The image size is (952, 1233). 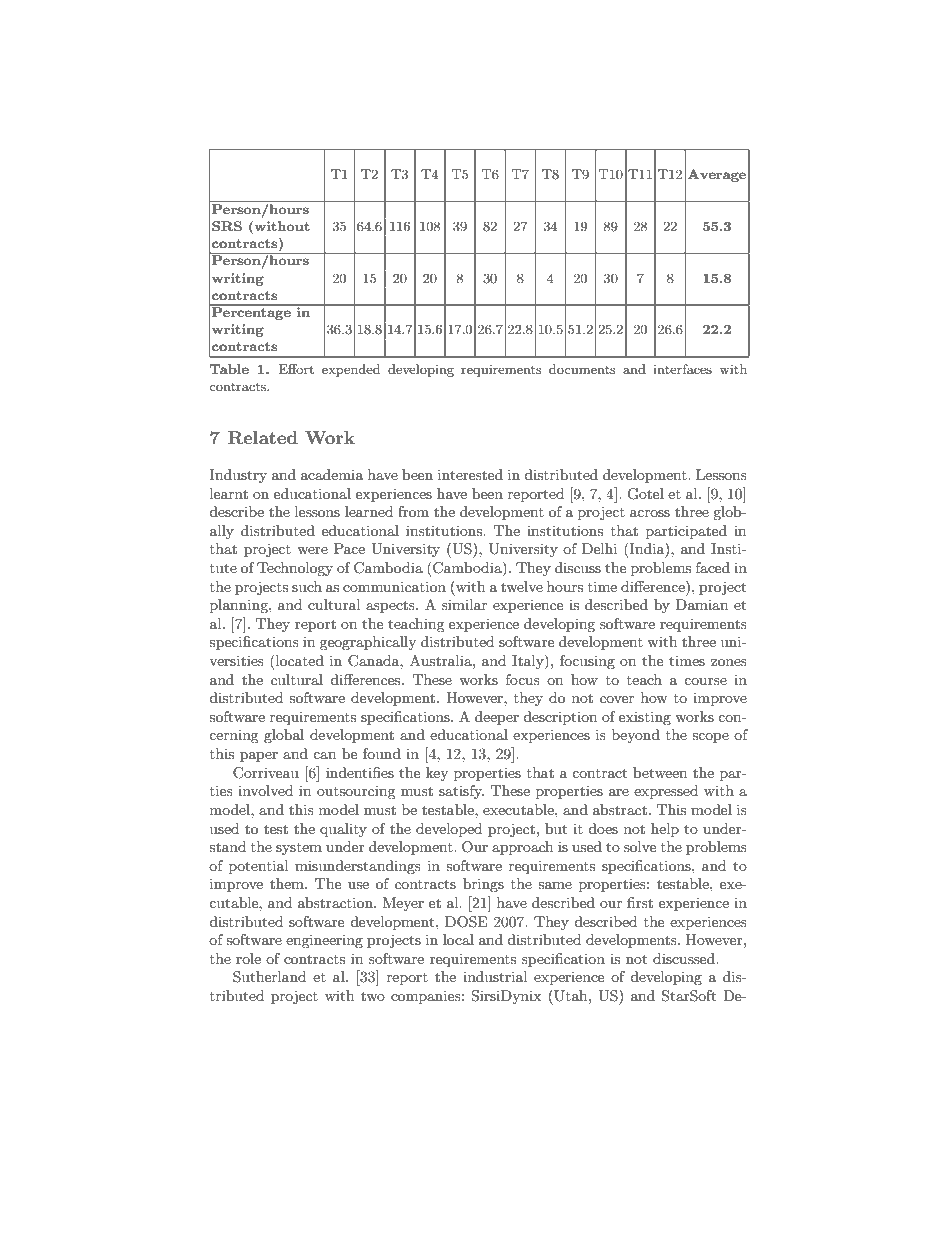 What do you see at coordinates (269, 977) in the screenshot?
I see `Sutherland` at bounding box center [269, 977].
